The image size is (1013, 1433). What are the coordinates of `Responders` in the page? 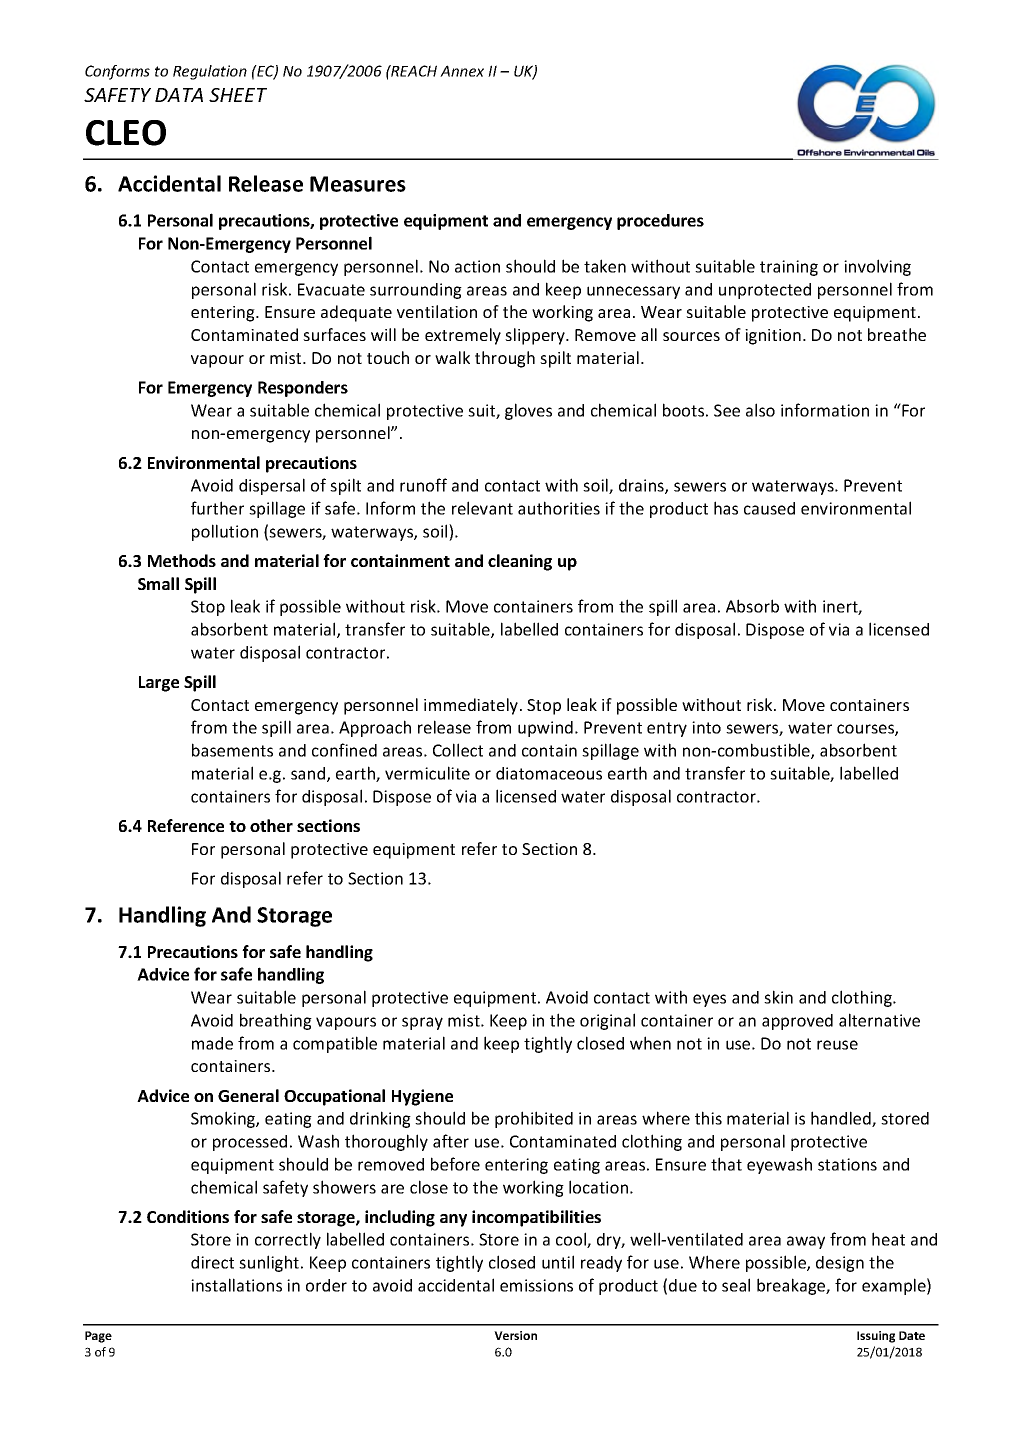 It's located at (303, 389).
